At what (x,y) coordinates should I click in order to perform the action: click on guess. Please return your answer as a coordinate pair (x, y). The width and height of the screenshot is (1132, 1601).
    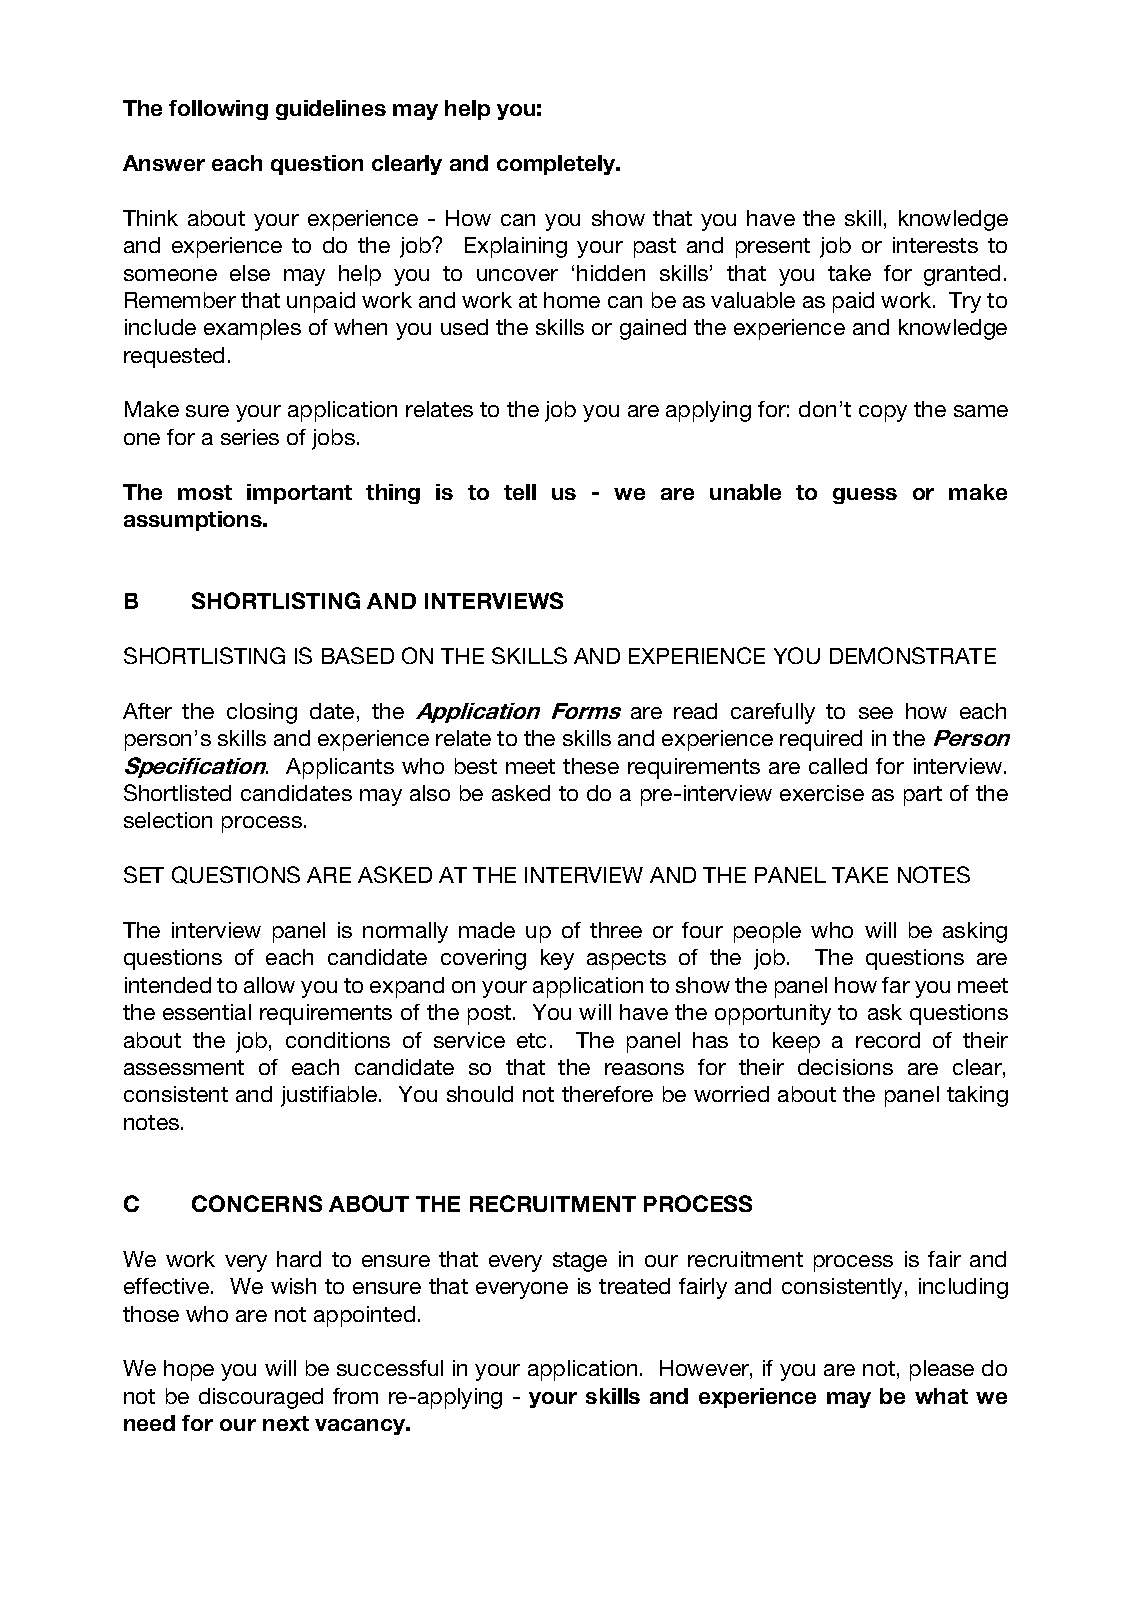
    Looking at the image, I should click on (865, 496).
